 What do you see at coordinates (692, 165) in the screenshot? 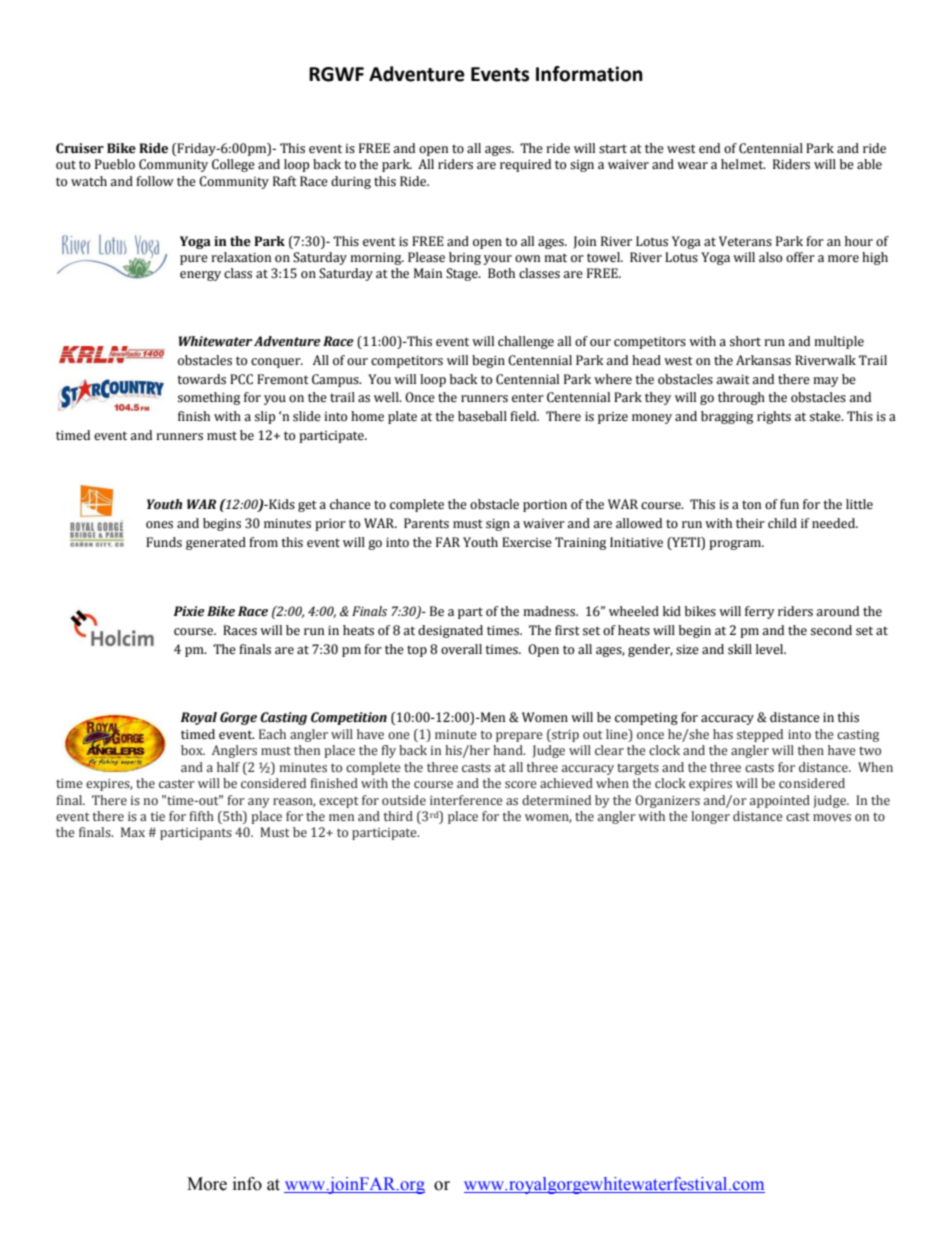
I see `wear` at bounding box center [692, 165].
